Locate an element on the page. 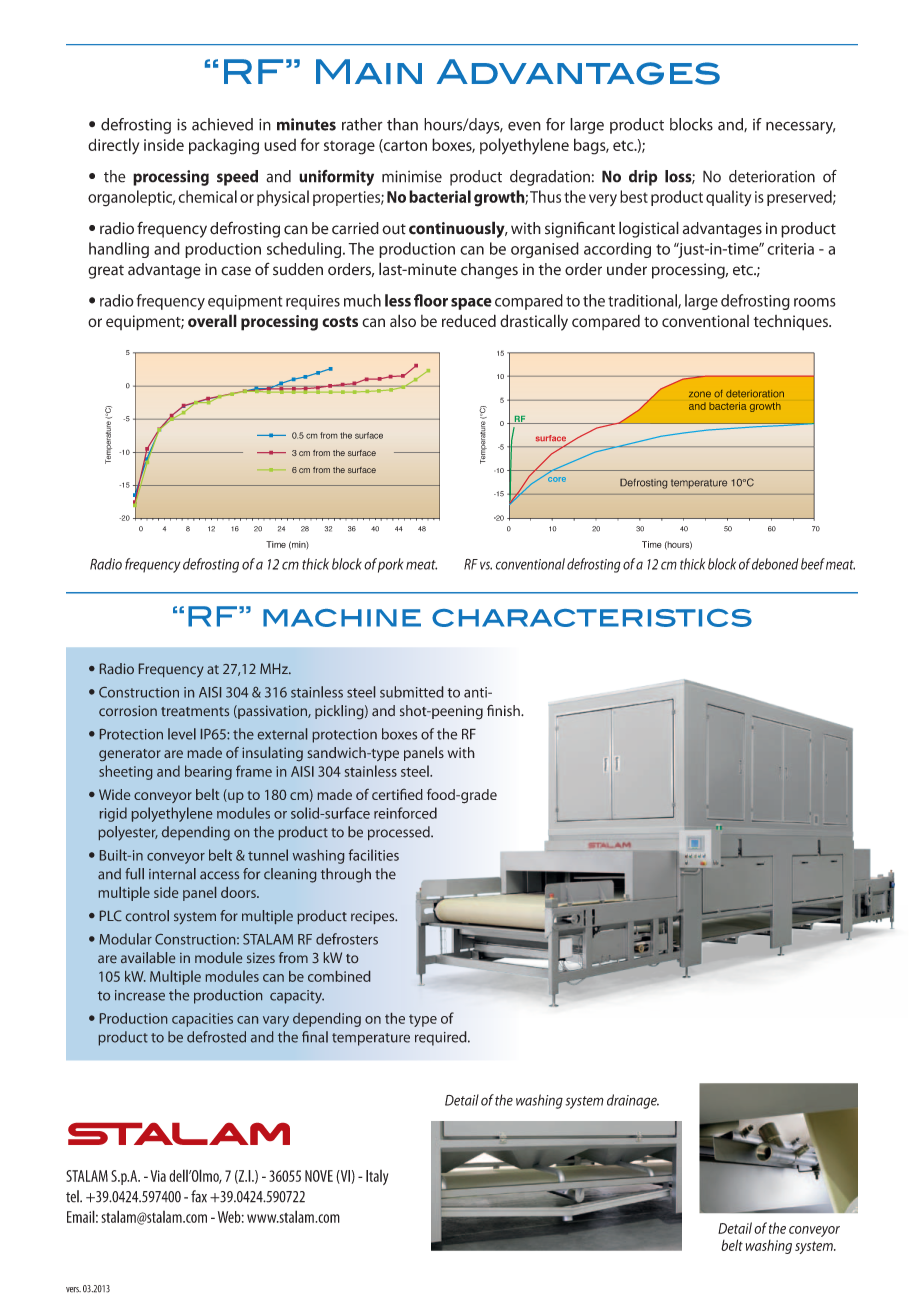  Italy is located at coordinates (377, 1177).
